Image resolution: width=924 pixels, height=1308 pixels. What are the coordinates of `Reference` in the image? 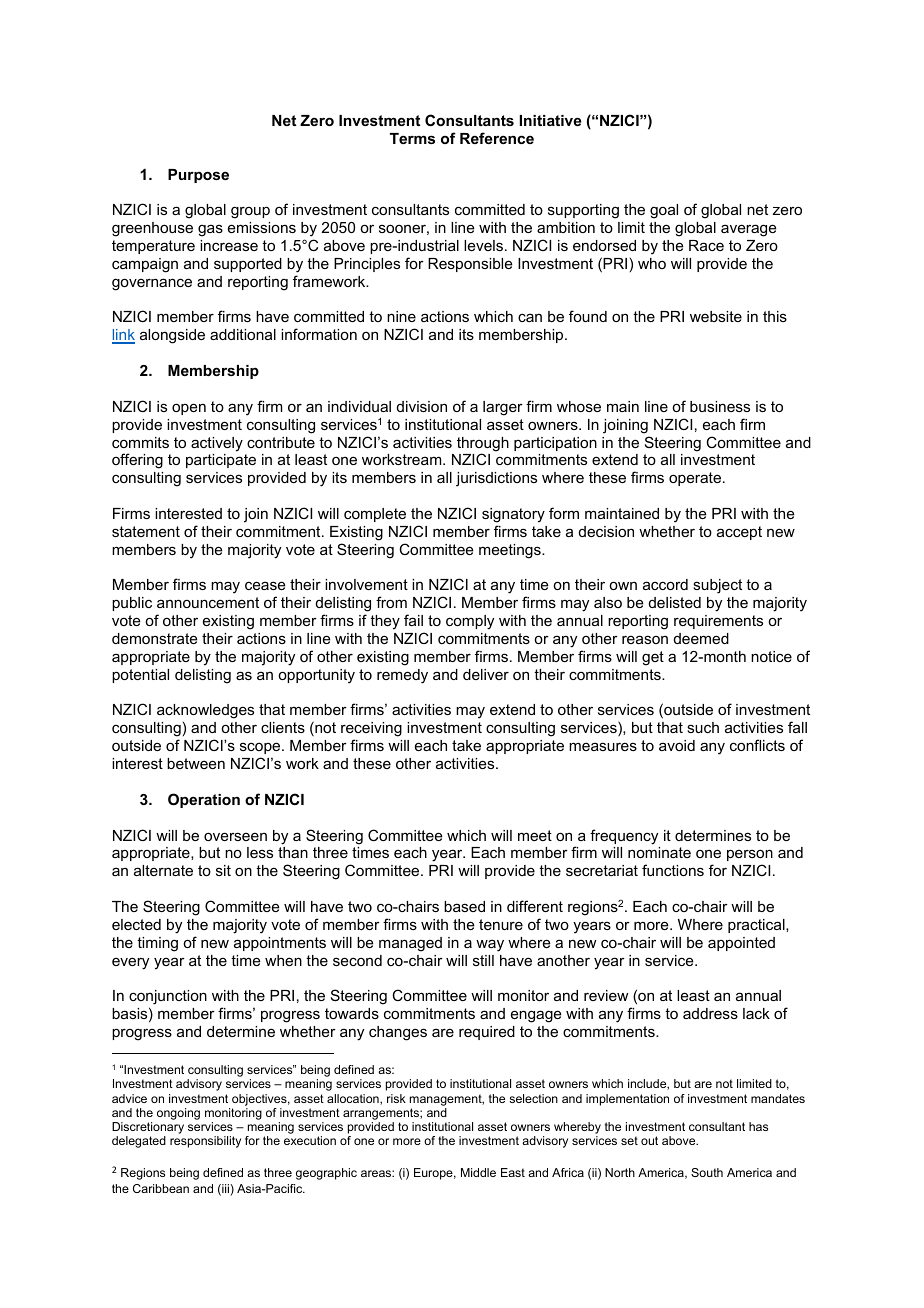 It's located at (497, 138).
